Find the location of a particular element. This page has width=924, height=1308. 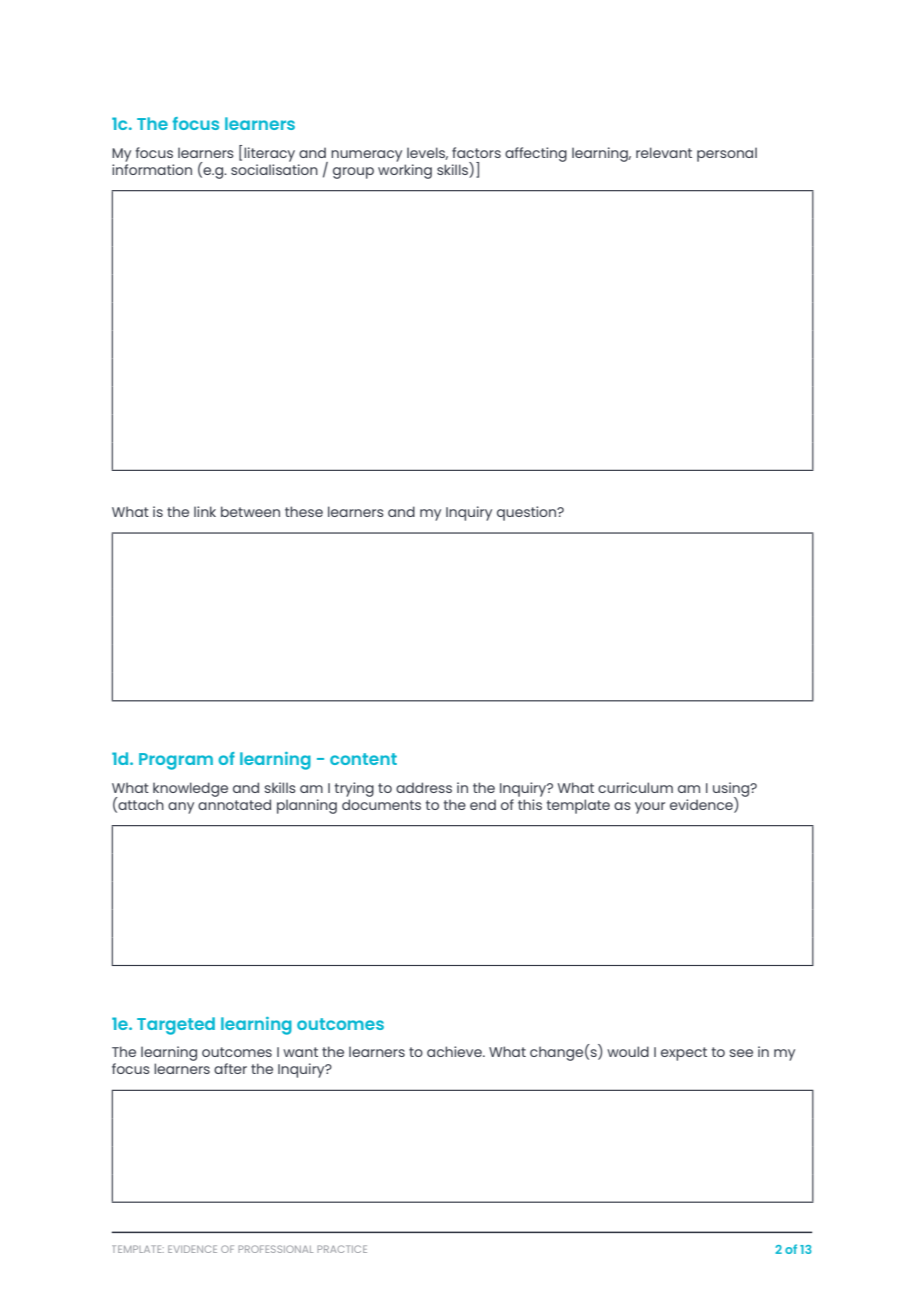

expect is located at coordinates (684, 1054).
